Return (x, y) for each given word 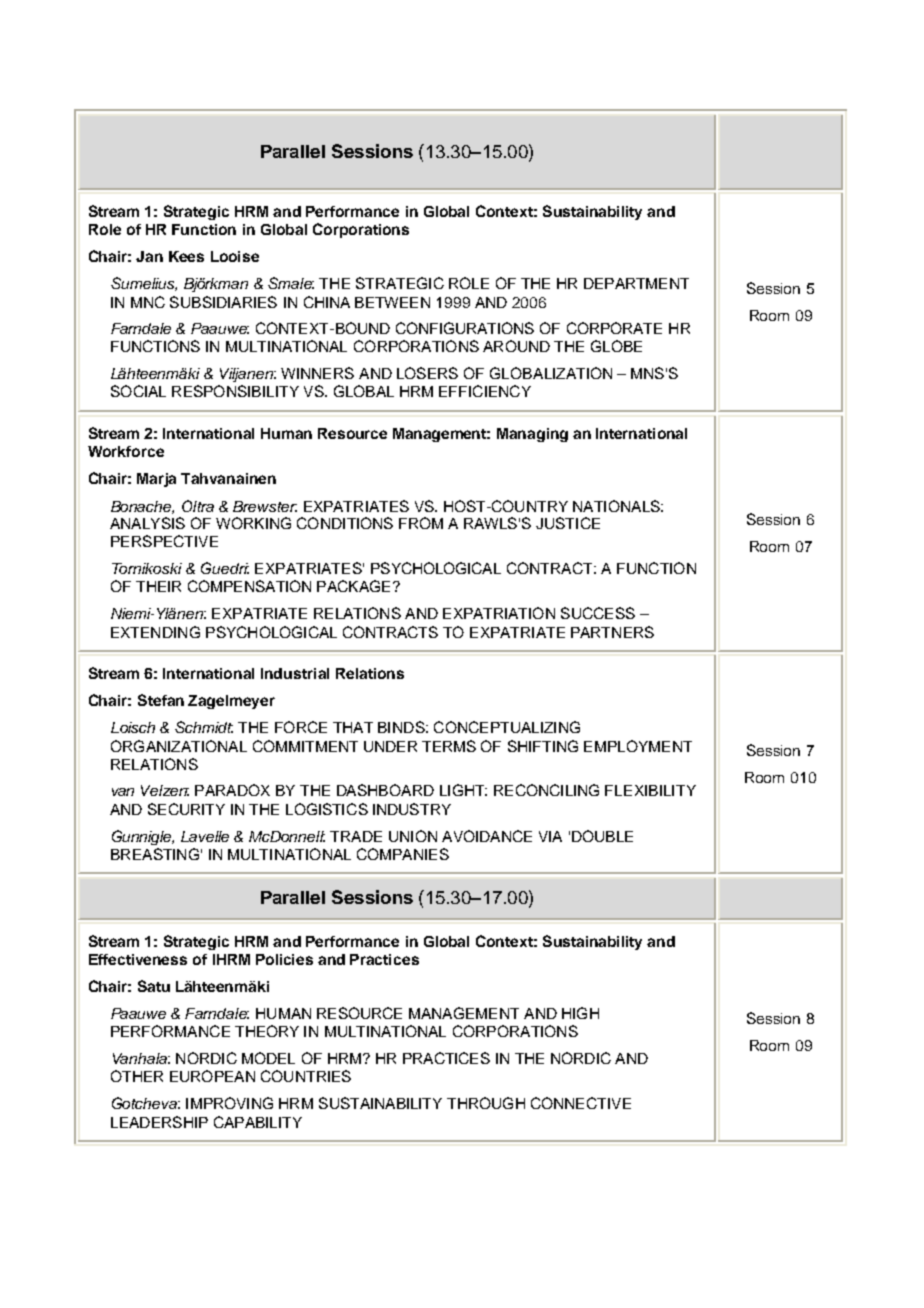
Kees (186, 256)
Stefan (161, 700)
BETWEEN (392, 302)
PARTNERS (612, 632)
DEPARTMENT (636, 283)
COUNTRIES (306, 1076)
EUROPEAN (212, 1076)
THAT (353, 727)
